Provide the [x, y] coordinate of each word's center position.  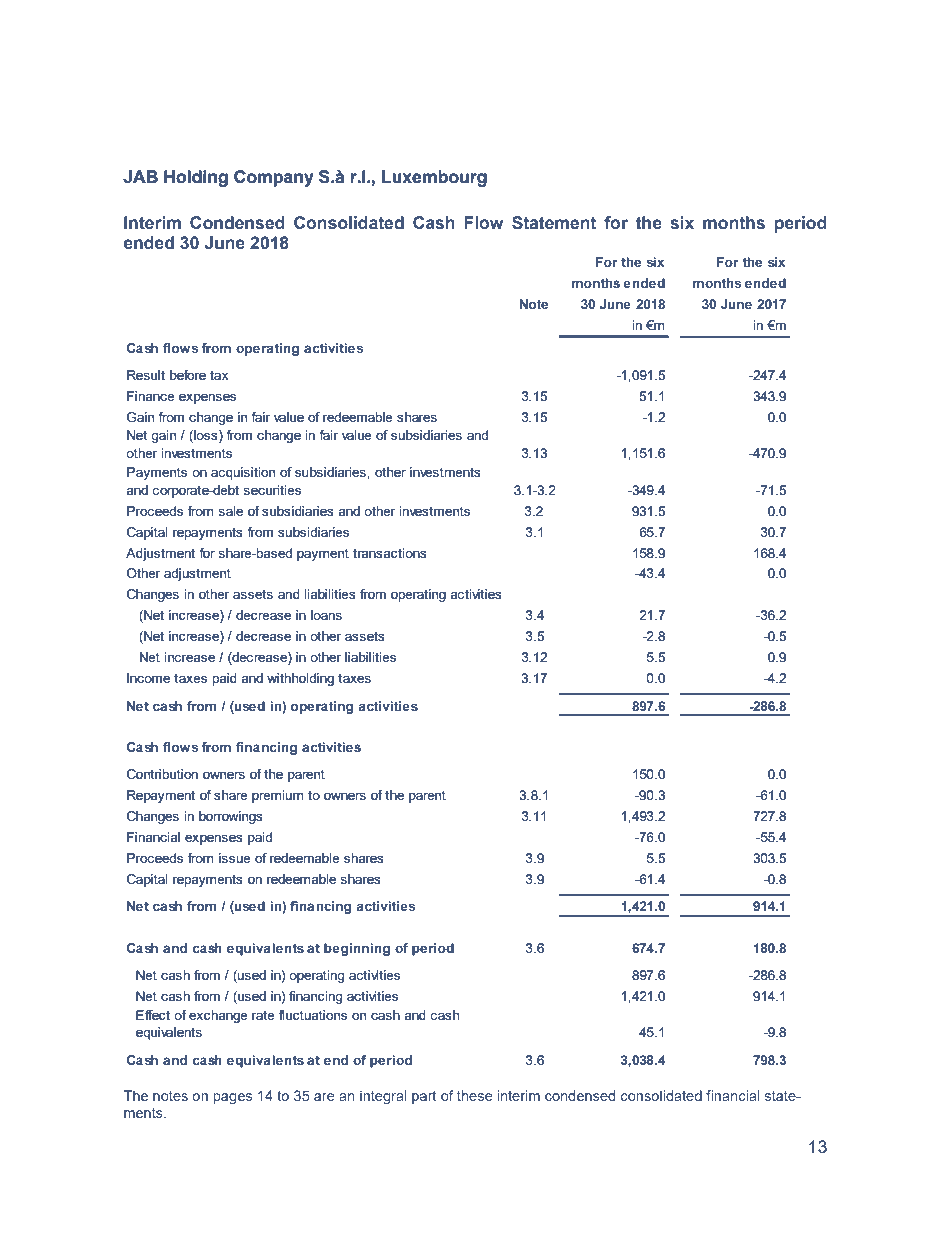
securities [272, 490]
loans [326, 615]
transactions [390, 553]
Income [148, 678]
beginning [357, 949]
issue [235, 858]
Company [274, 178]
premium [278, 796]
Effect [153, 1015]
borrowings [231, 817]
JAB [140, 177]
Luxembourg [434, 178]
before [188, 375]
